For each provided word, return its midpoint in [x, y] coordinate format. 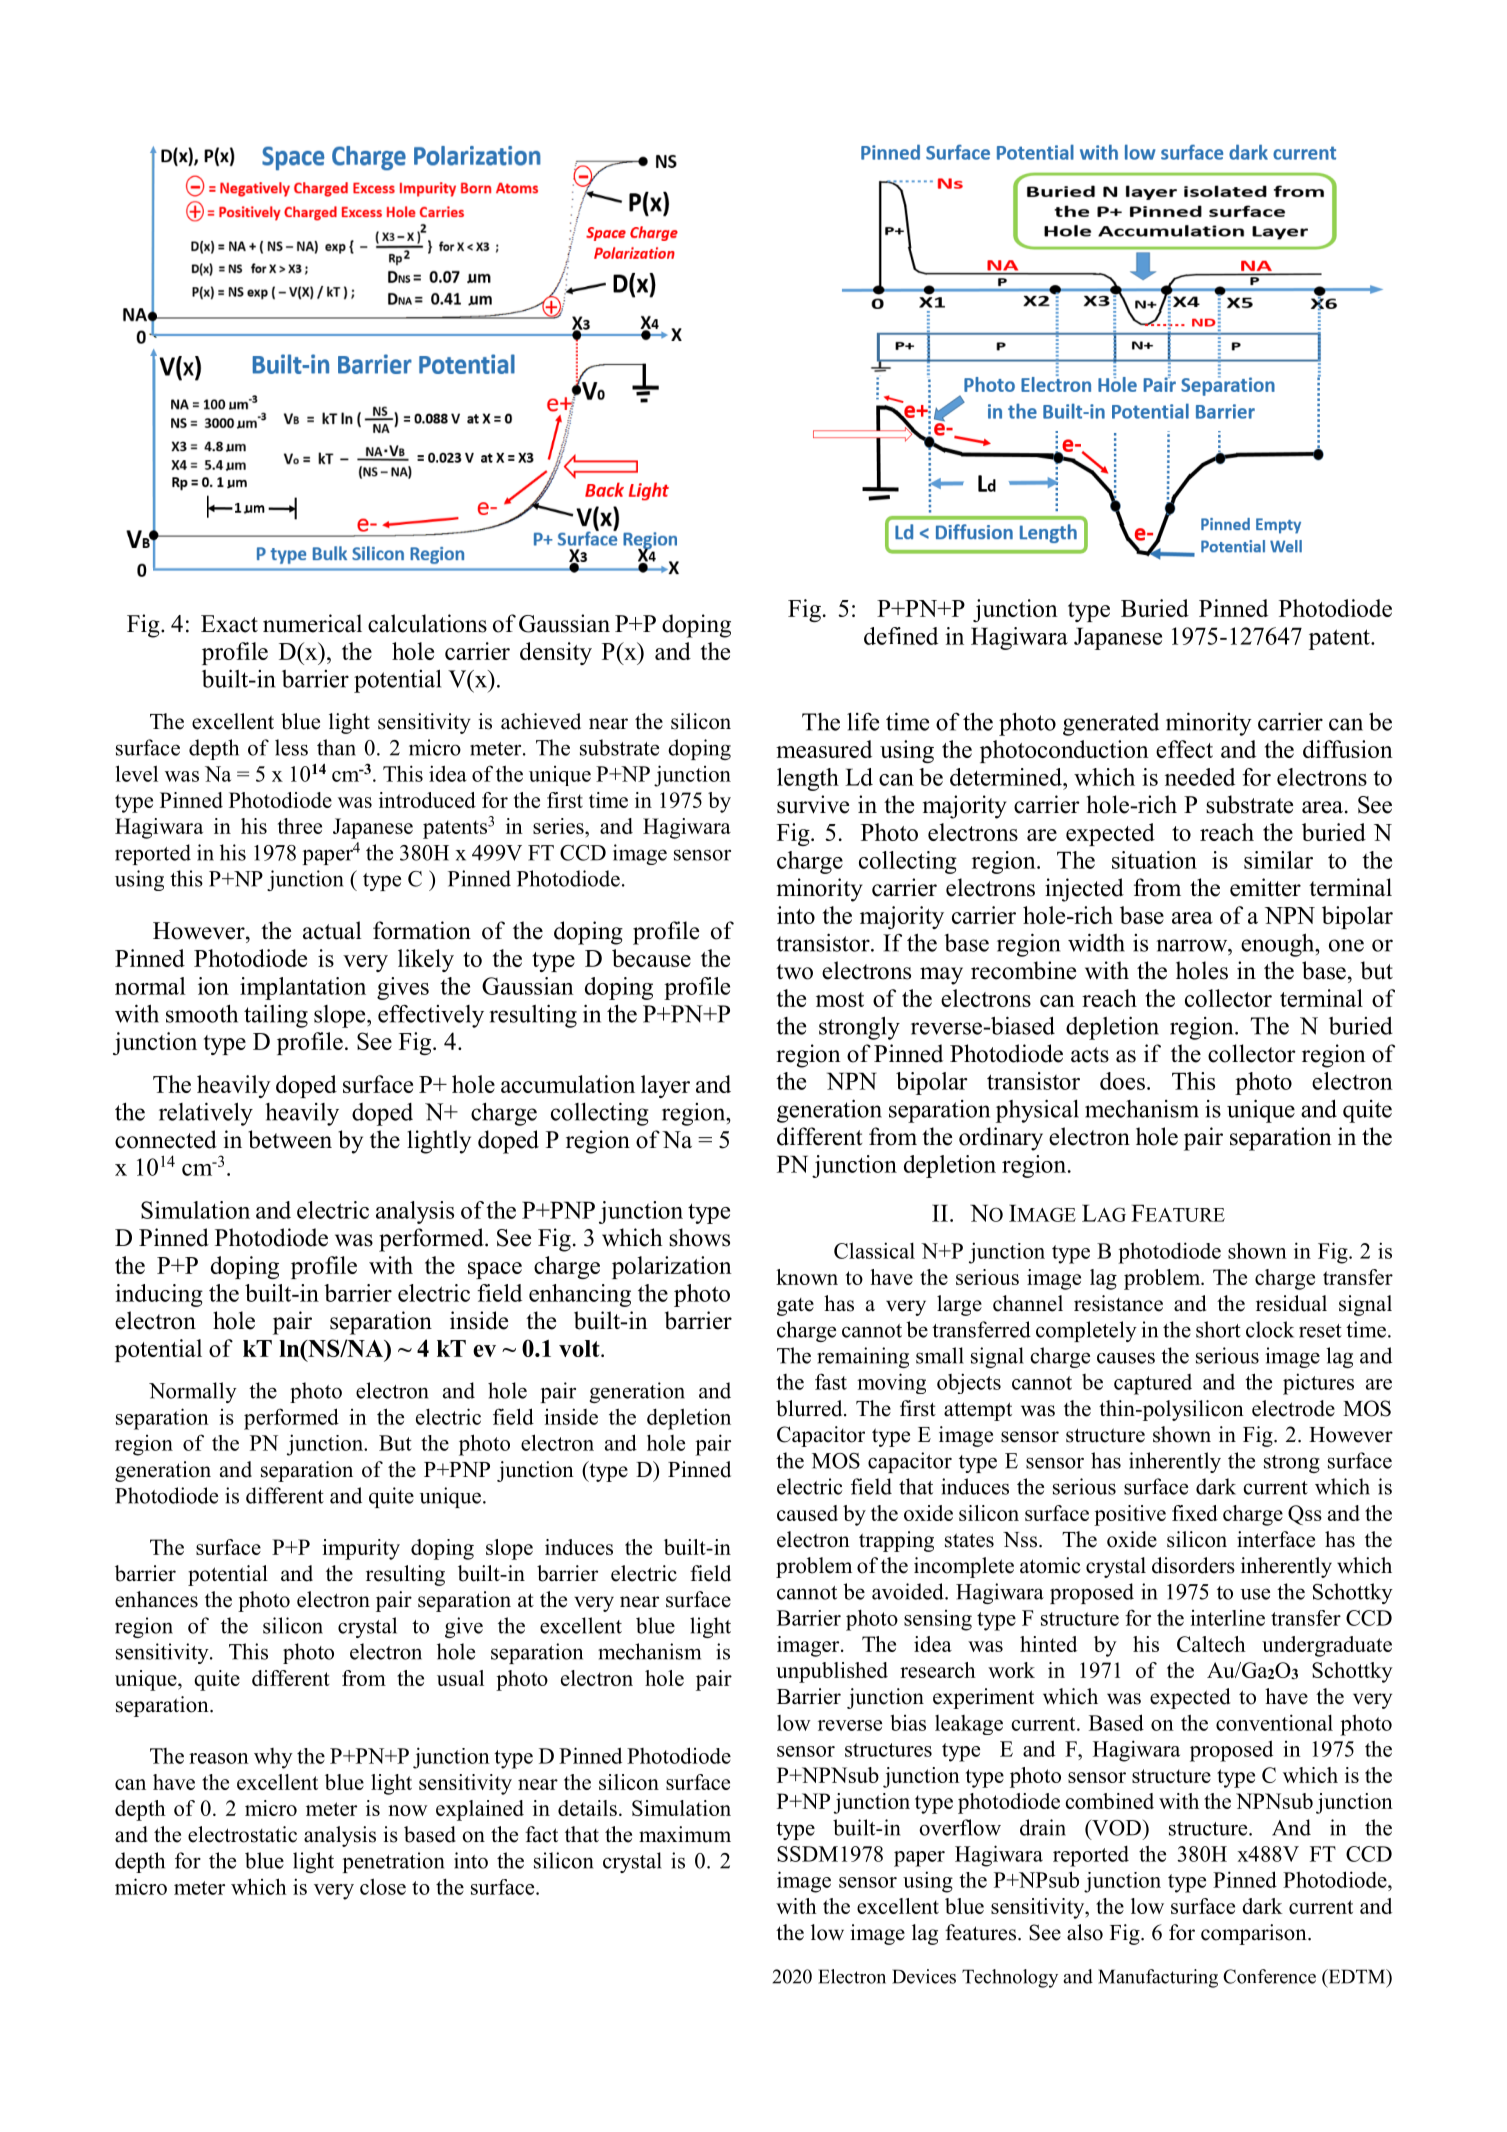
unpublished [832, 1672]
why [273, 1758]
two [794, 972]
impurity [361, 1549]
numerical [312, 623]
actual [332, 930]
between [290, 1139]
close [383, 1886]
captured [1153, 1384]
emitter [1265, 887]
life [863, 722]
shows [699, 1237]
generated [1111, 724]
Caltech [1211, 1644]
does [1122, 1081]
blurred [810, 1408]
